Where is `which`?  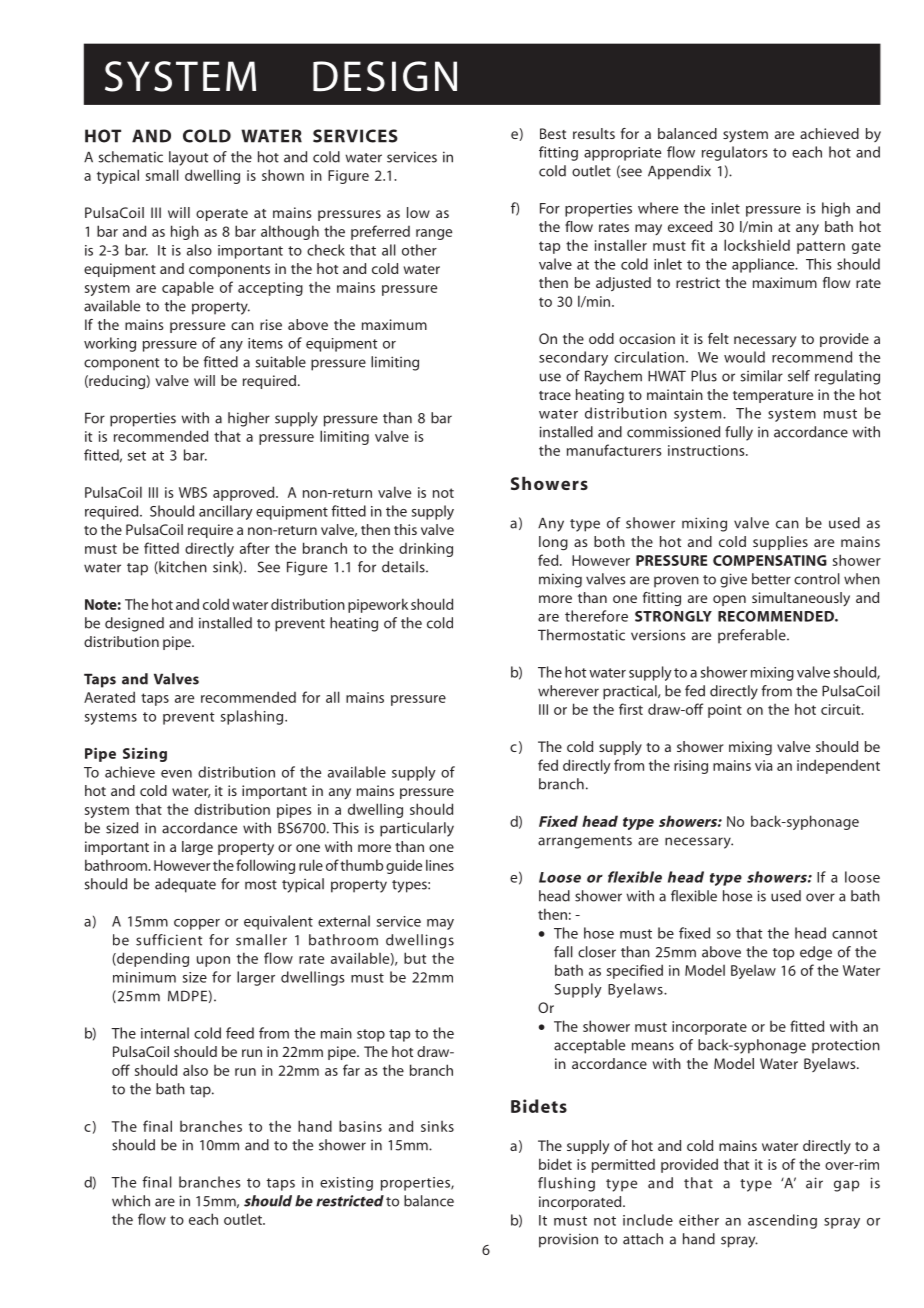
which is located at coordinates (131, 1201).
